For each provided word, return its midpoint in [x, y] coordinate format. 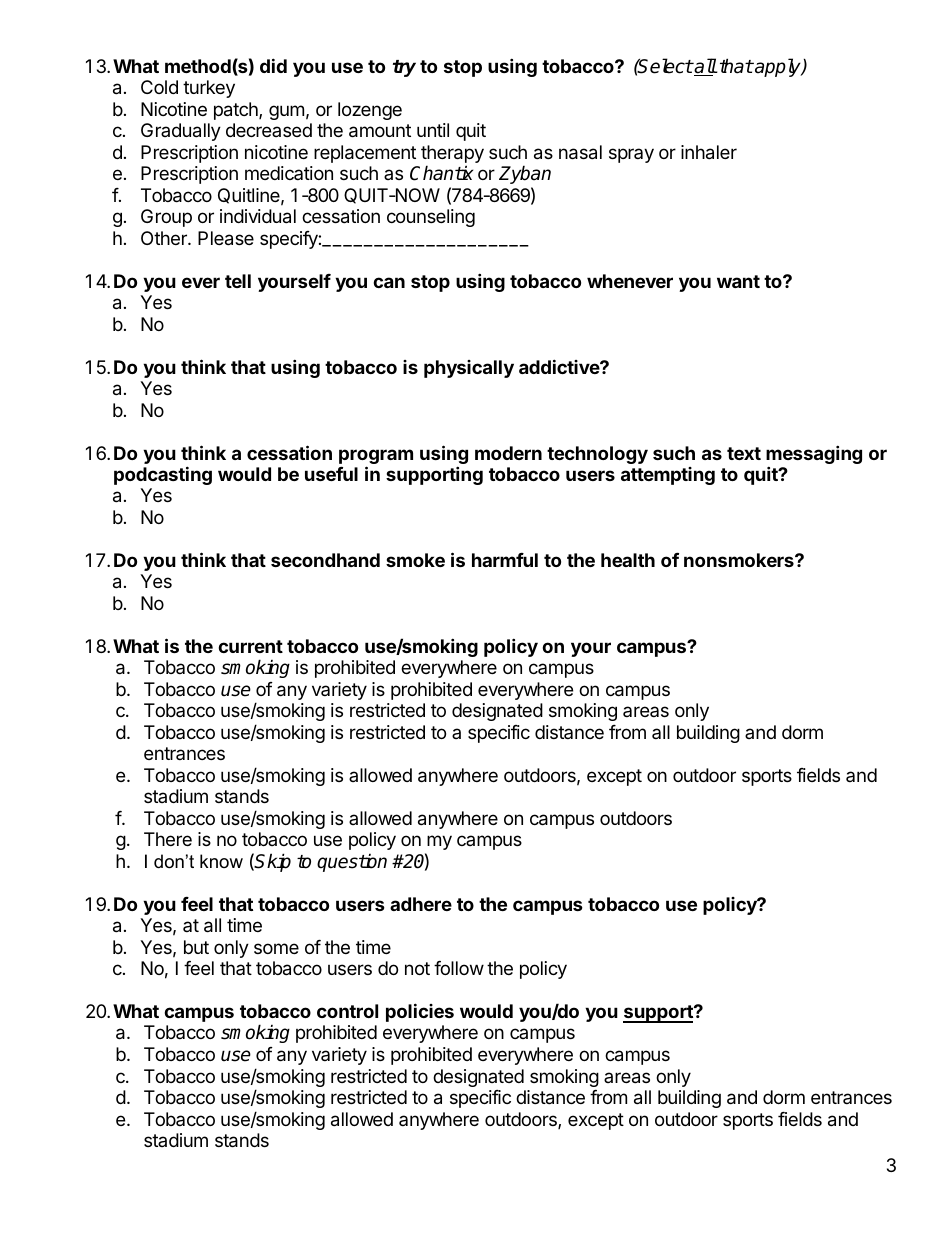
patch [237, 111]
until [433, 130]
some [276, 948]
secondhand [325, 560]
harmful [505, 560]
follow [459, 968]
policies [420, 1012]
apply [778, 67]
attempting [668, 476]
